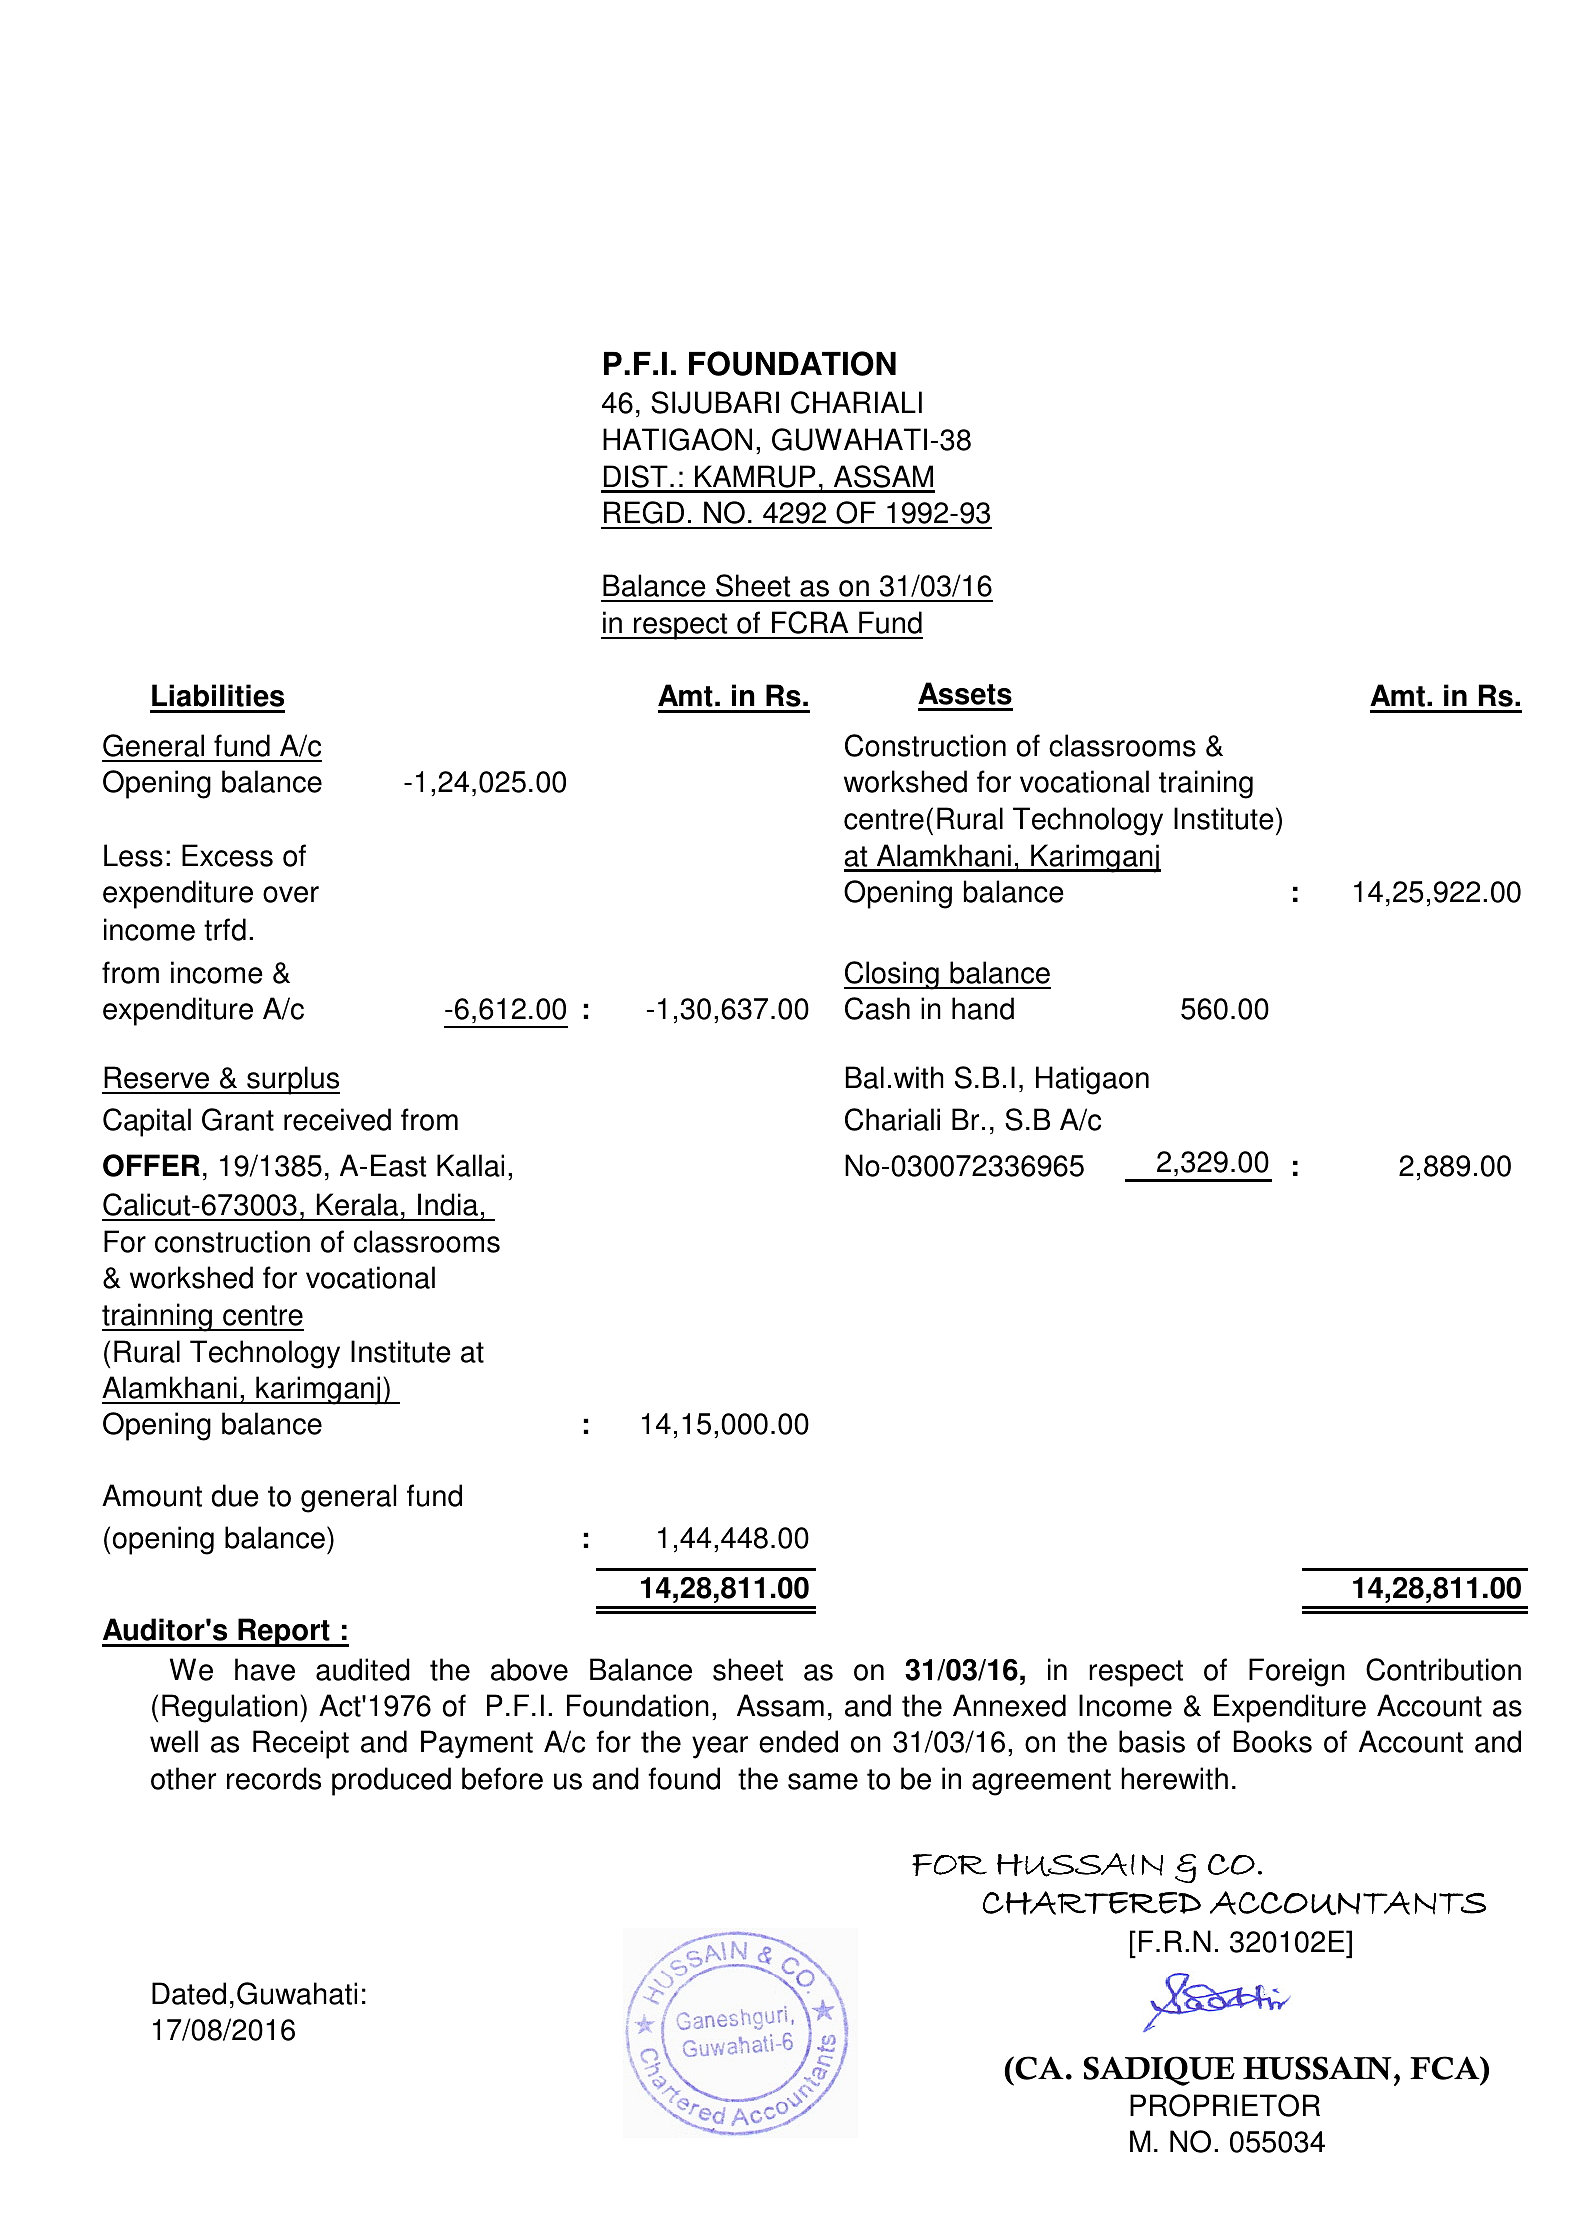 The image size is (1576, 2231). Describe the element at coordinates (274, 1778) in the screenshot. I see `records` at that location.
